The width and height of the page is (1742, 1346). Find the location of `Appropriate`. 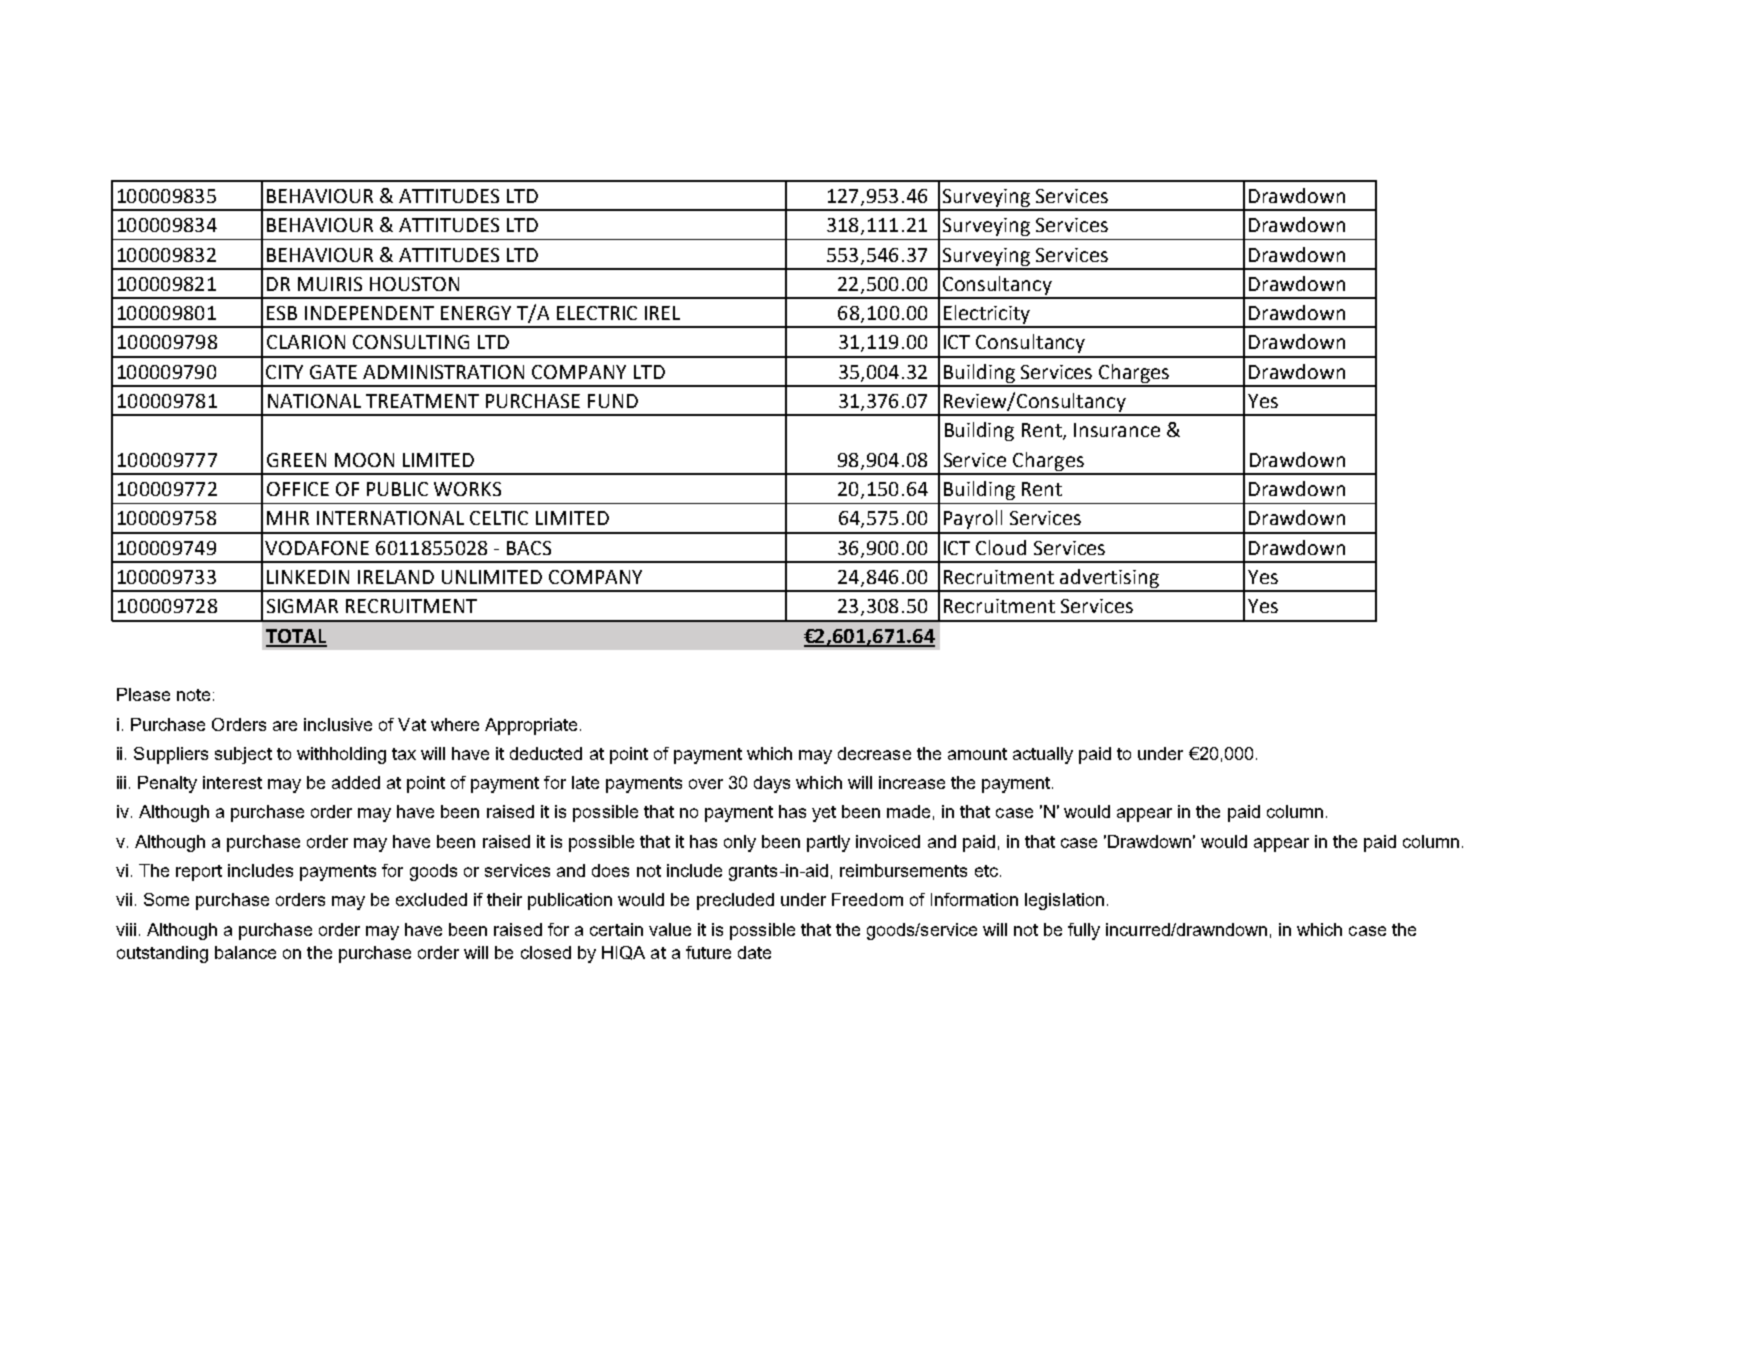

Appropriate is located at coordinates (531, 726).
